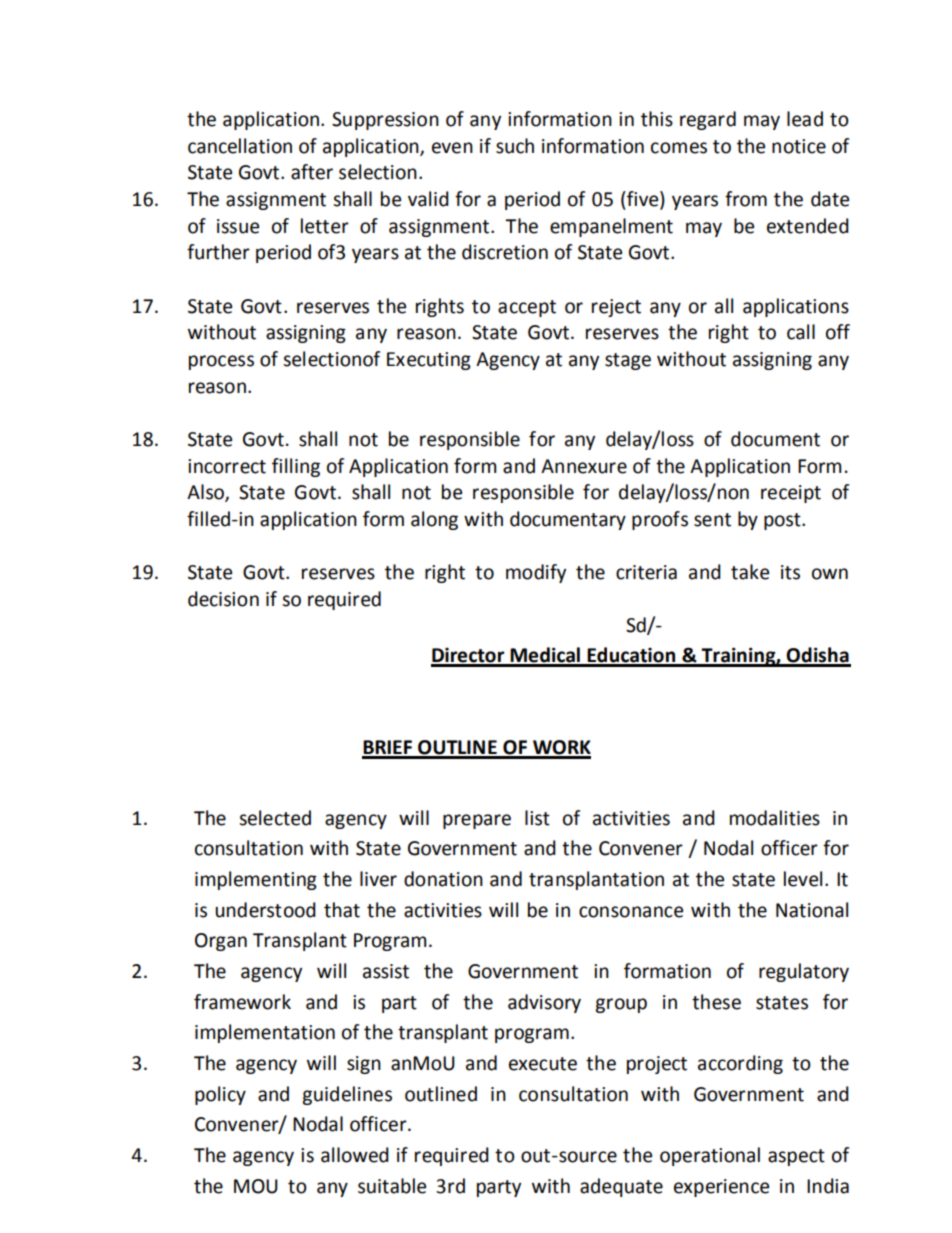 This page has width=952, height=1233. I want to click on decision, so click(223, 599).
